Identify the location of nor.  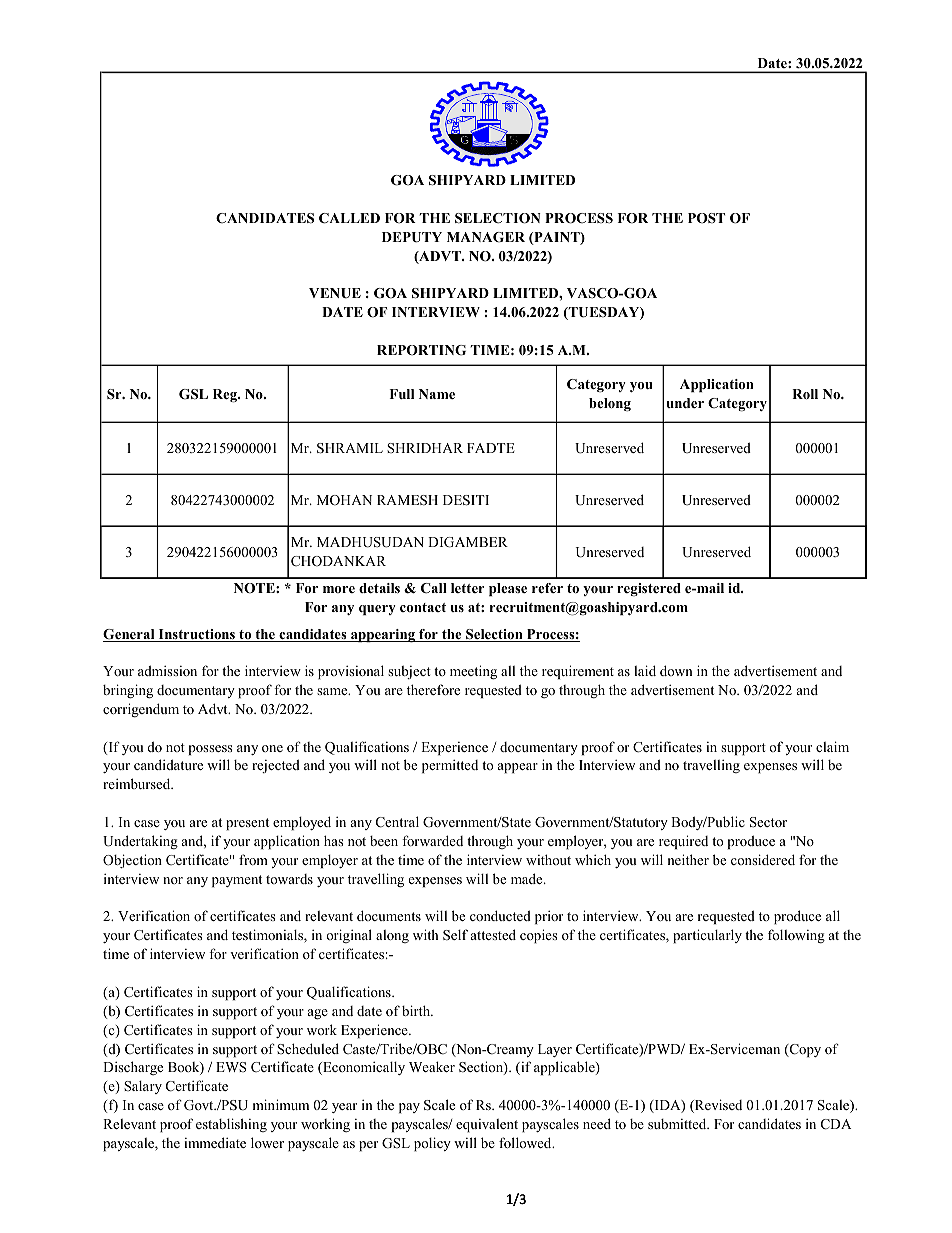
(173, 880).
